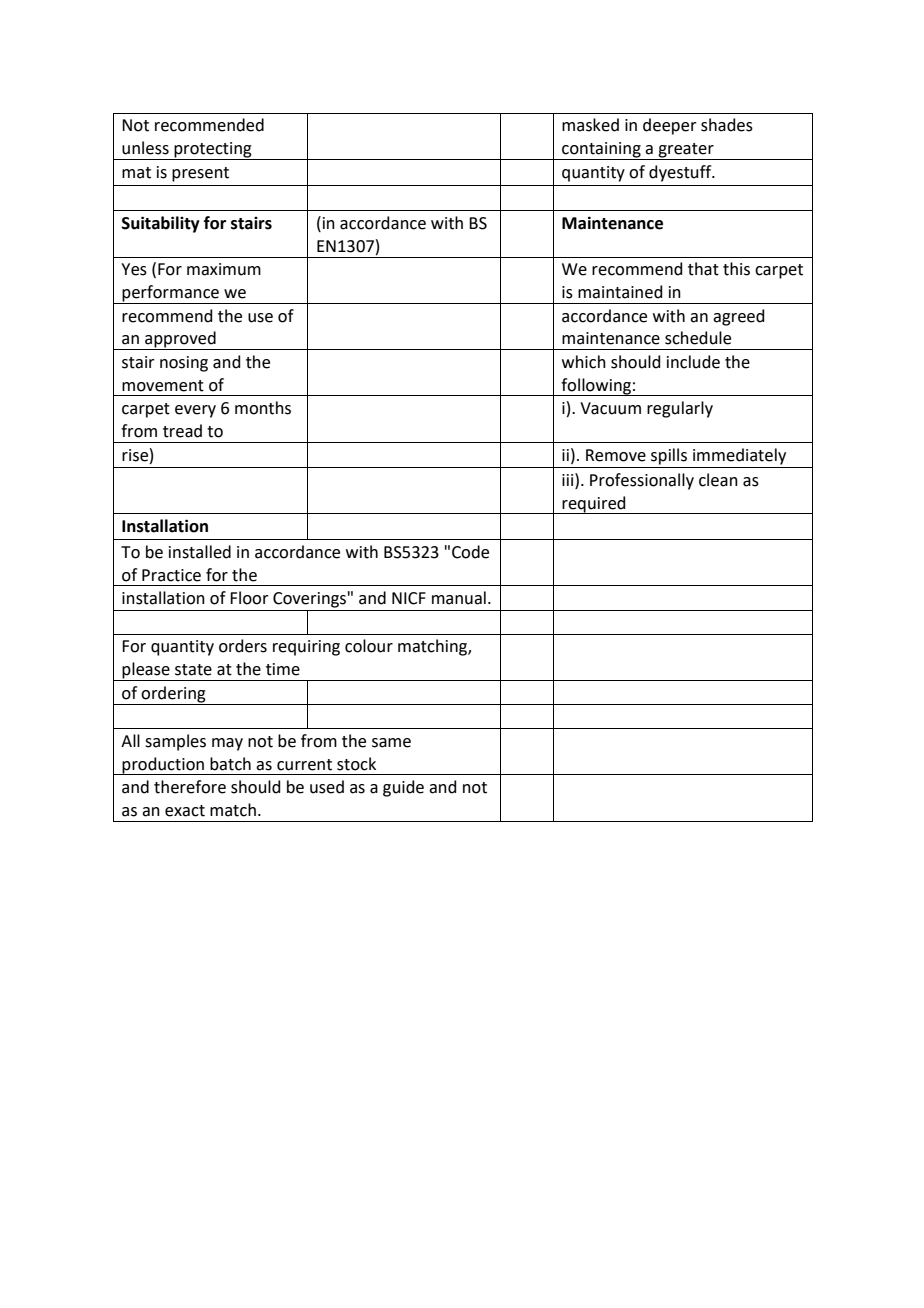 This page has height=1308, width=924. Describe the element at coordinates (590, 125) in the page. I see `masked` at that location.
